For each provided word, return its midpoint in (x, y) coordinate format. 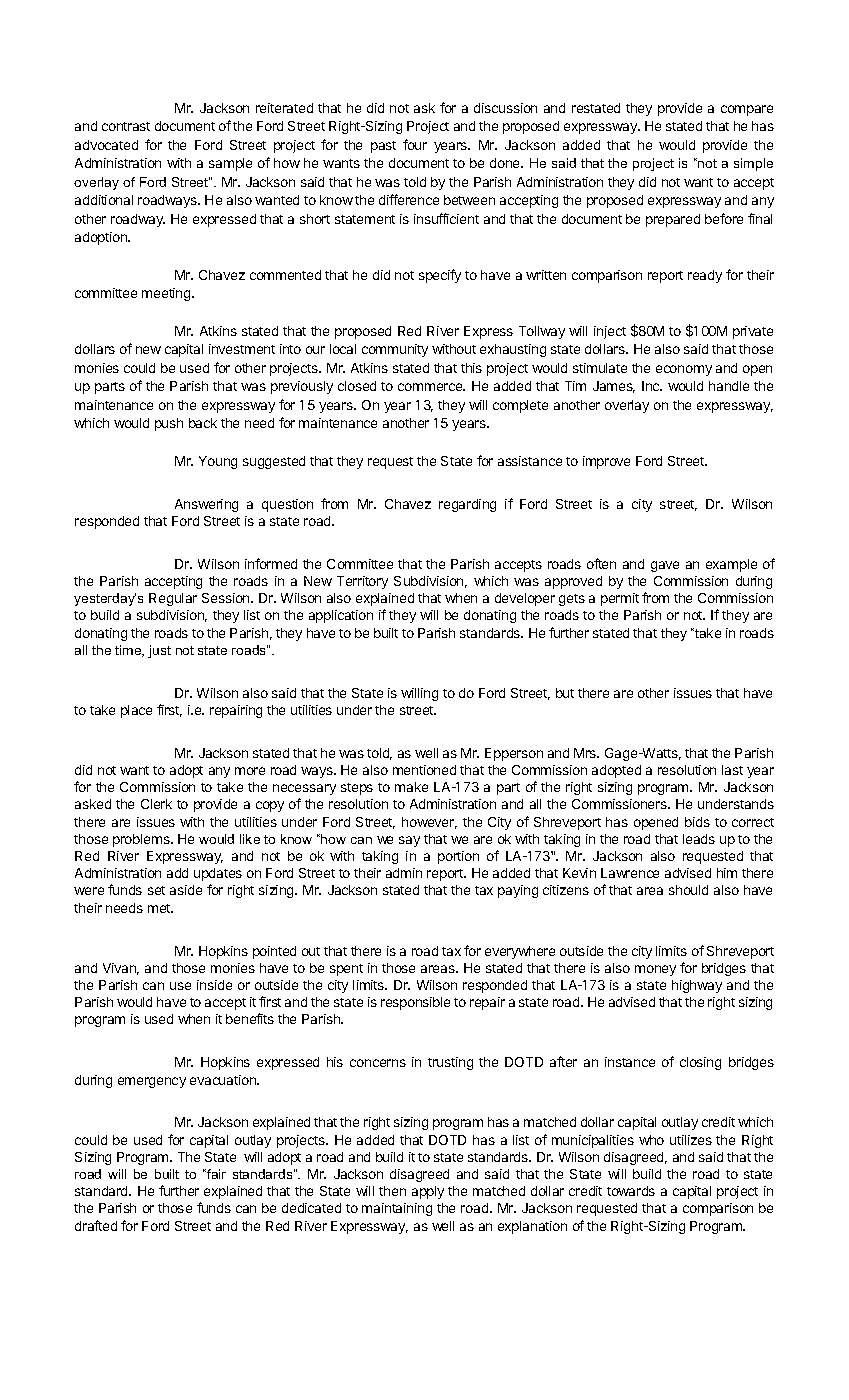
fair (215, 1174)
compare (747, 110)
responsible (415, 1003)
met (160, 908)
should (688, 890)
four (415, 144)
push (169, 424)
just (159, 651)
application (341, 616)
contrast (126, 126)
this (471, 368)
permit (620, 599)
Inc (652, 386)
